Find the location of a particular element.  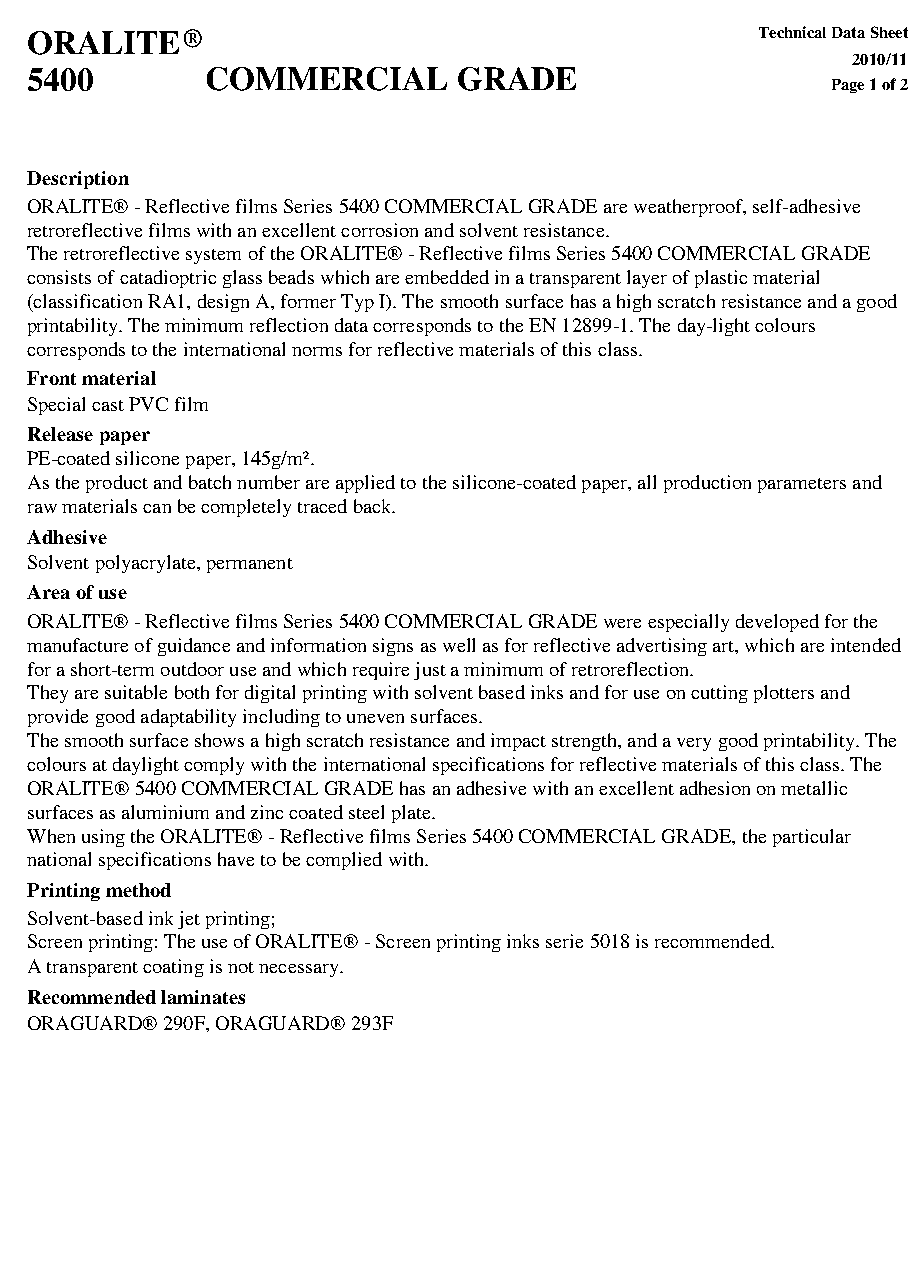

Description is located at coordinates (78, 180).
